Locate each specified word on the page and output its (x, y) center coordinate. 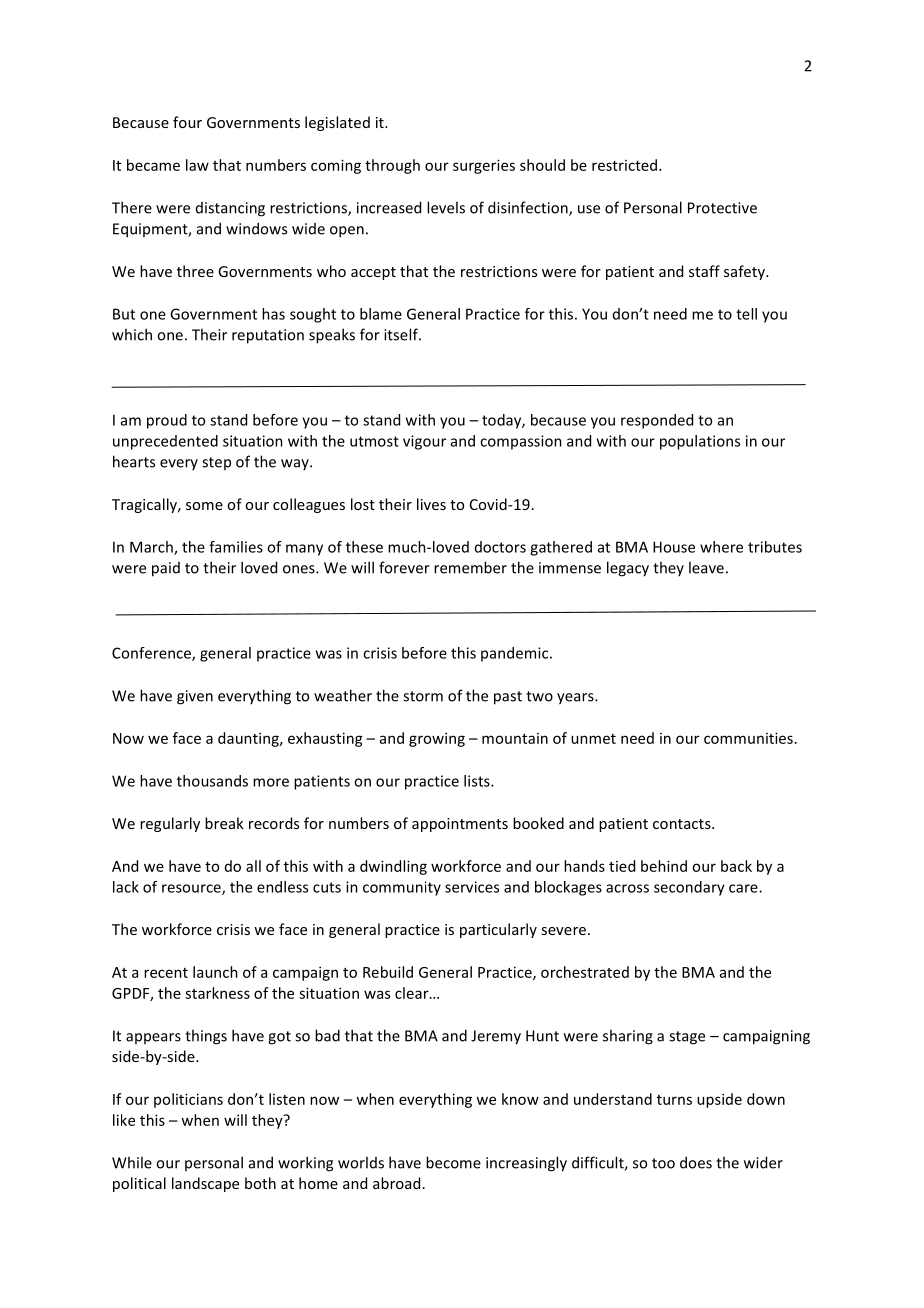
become (453, 1162)
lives (431, 504)
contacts (683, 824)
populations (700, 442)
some (204, 506)
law (197, 165)
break (224, 823)
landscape (205, 1184)
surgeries (484, 166)
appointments (460, 825)
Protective (722, 208)
